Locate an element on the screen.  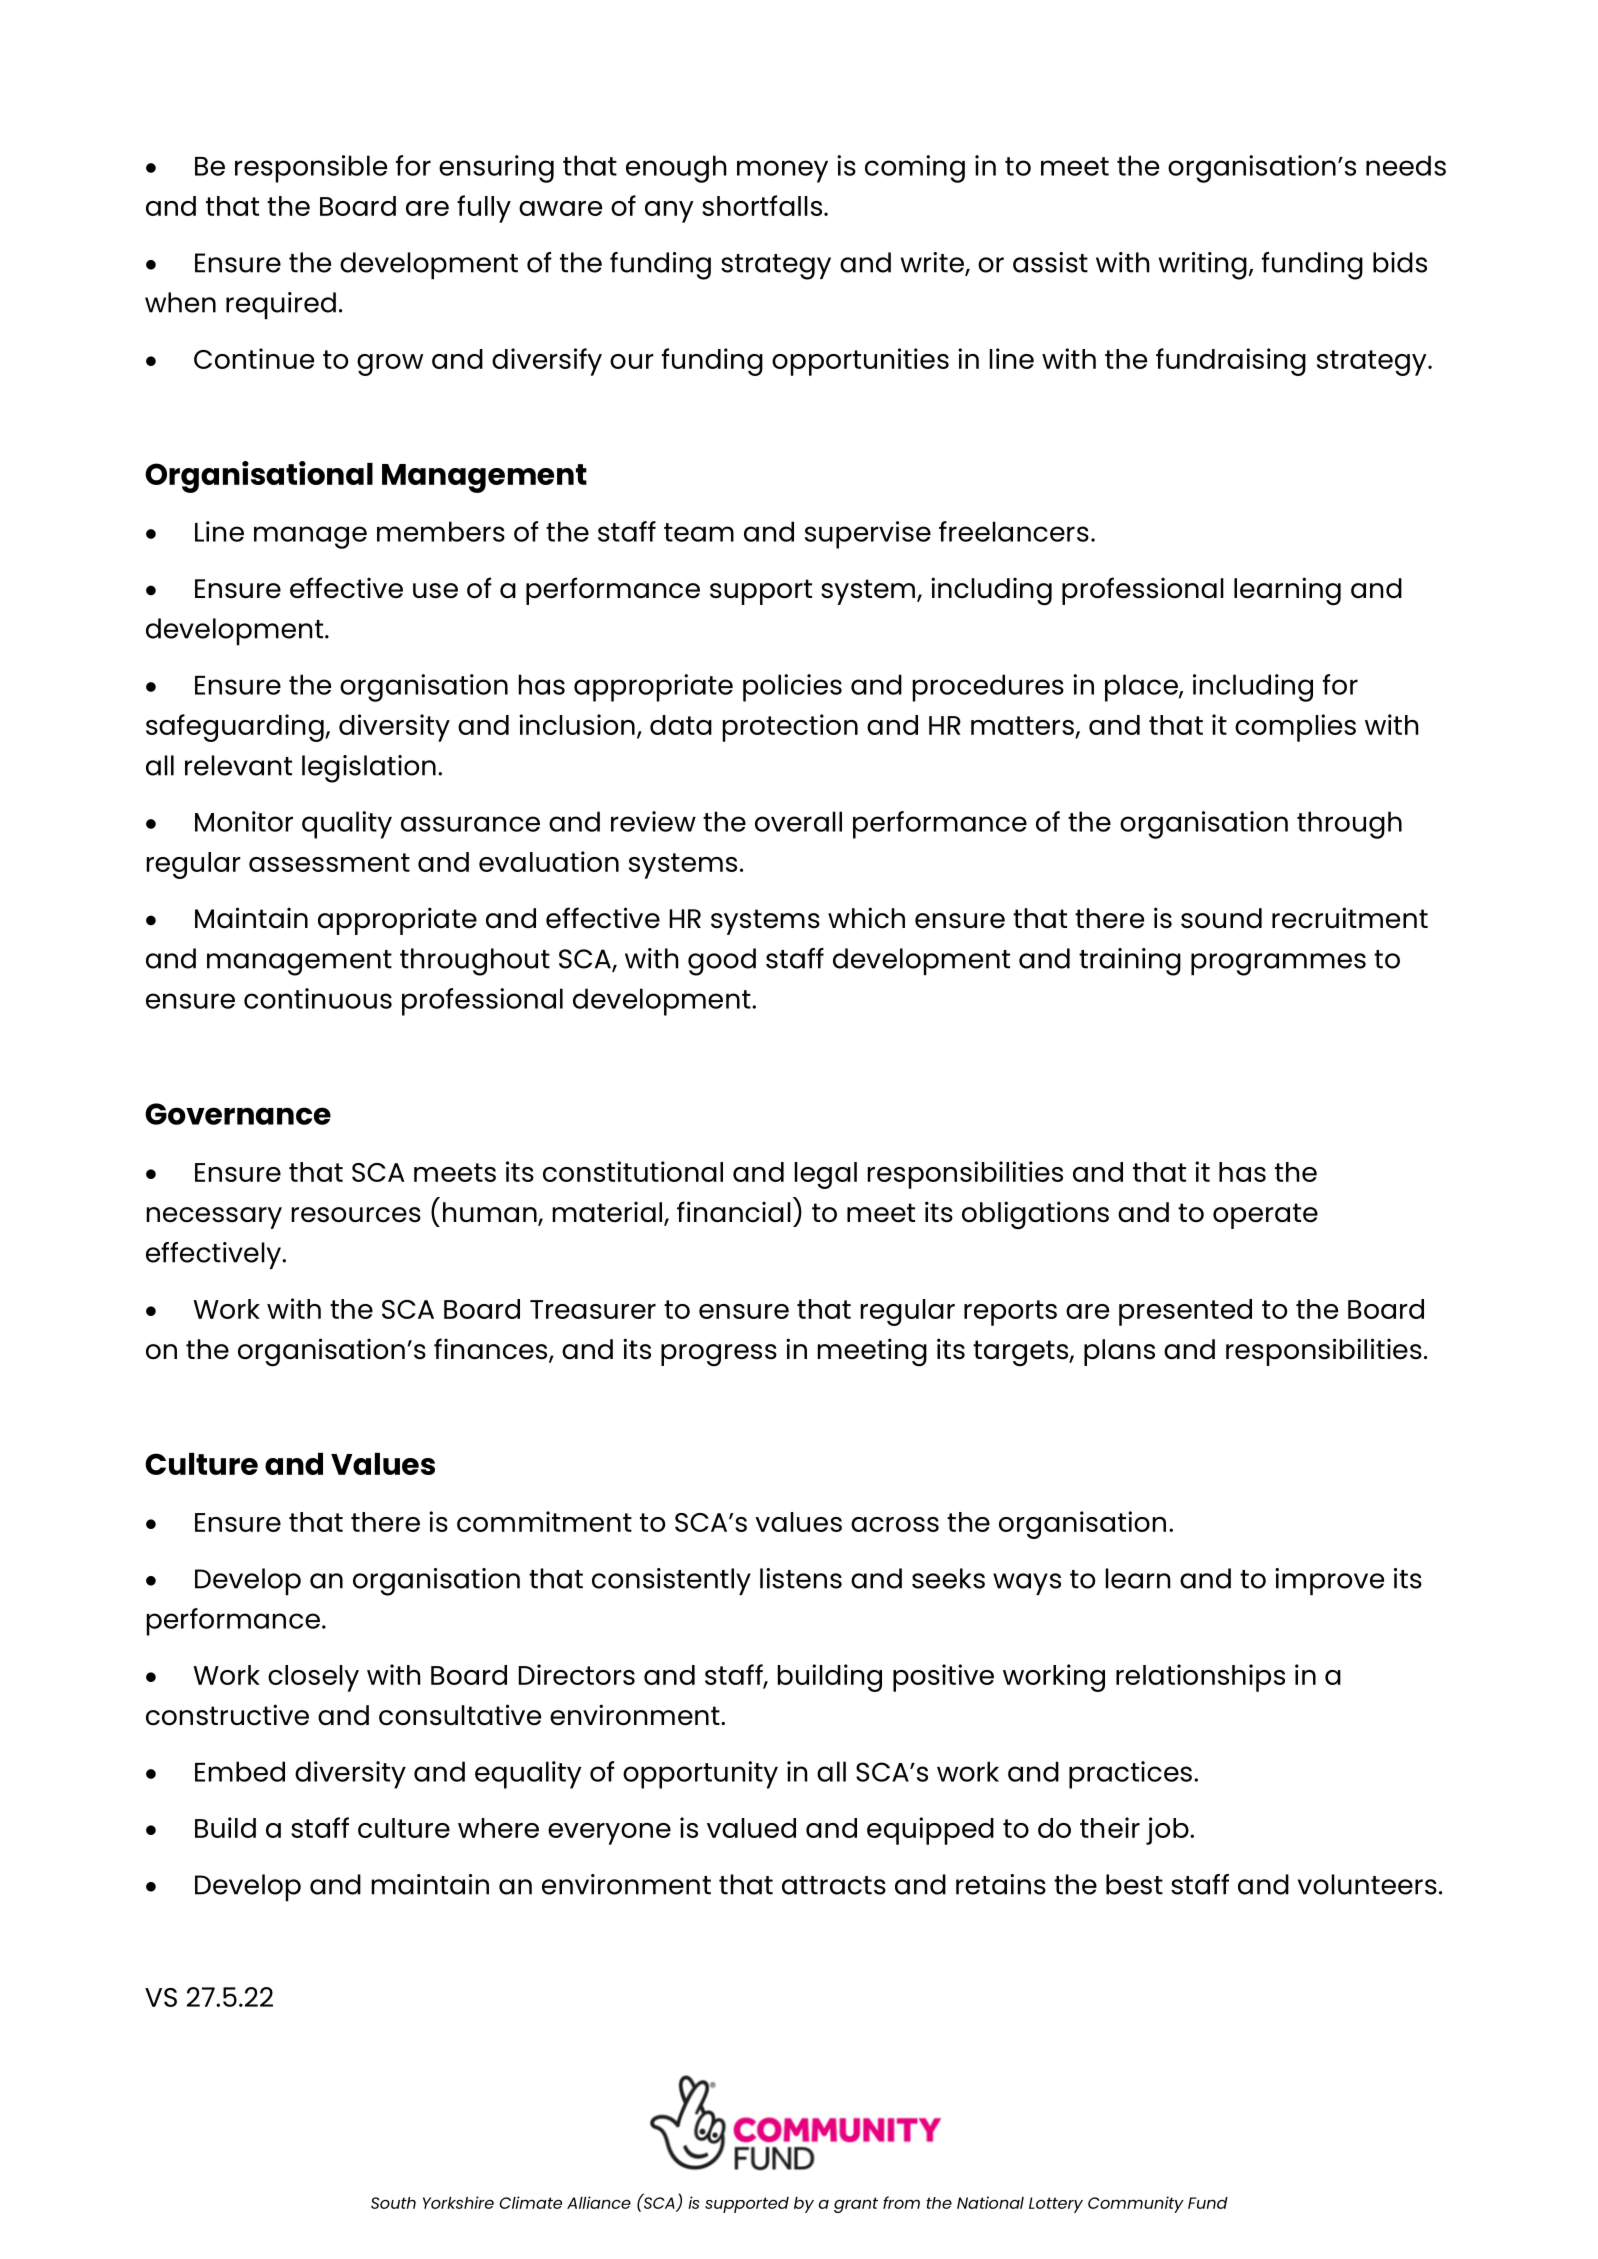
South is located at coordinates (393, 2203).
